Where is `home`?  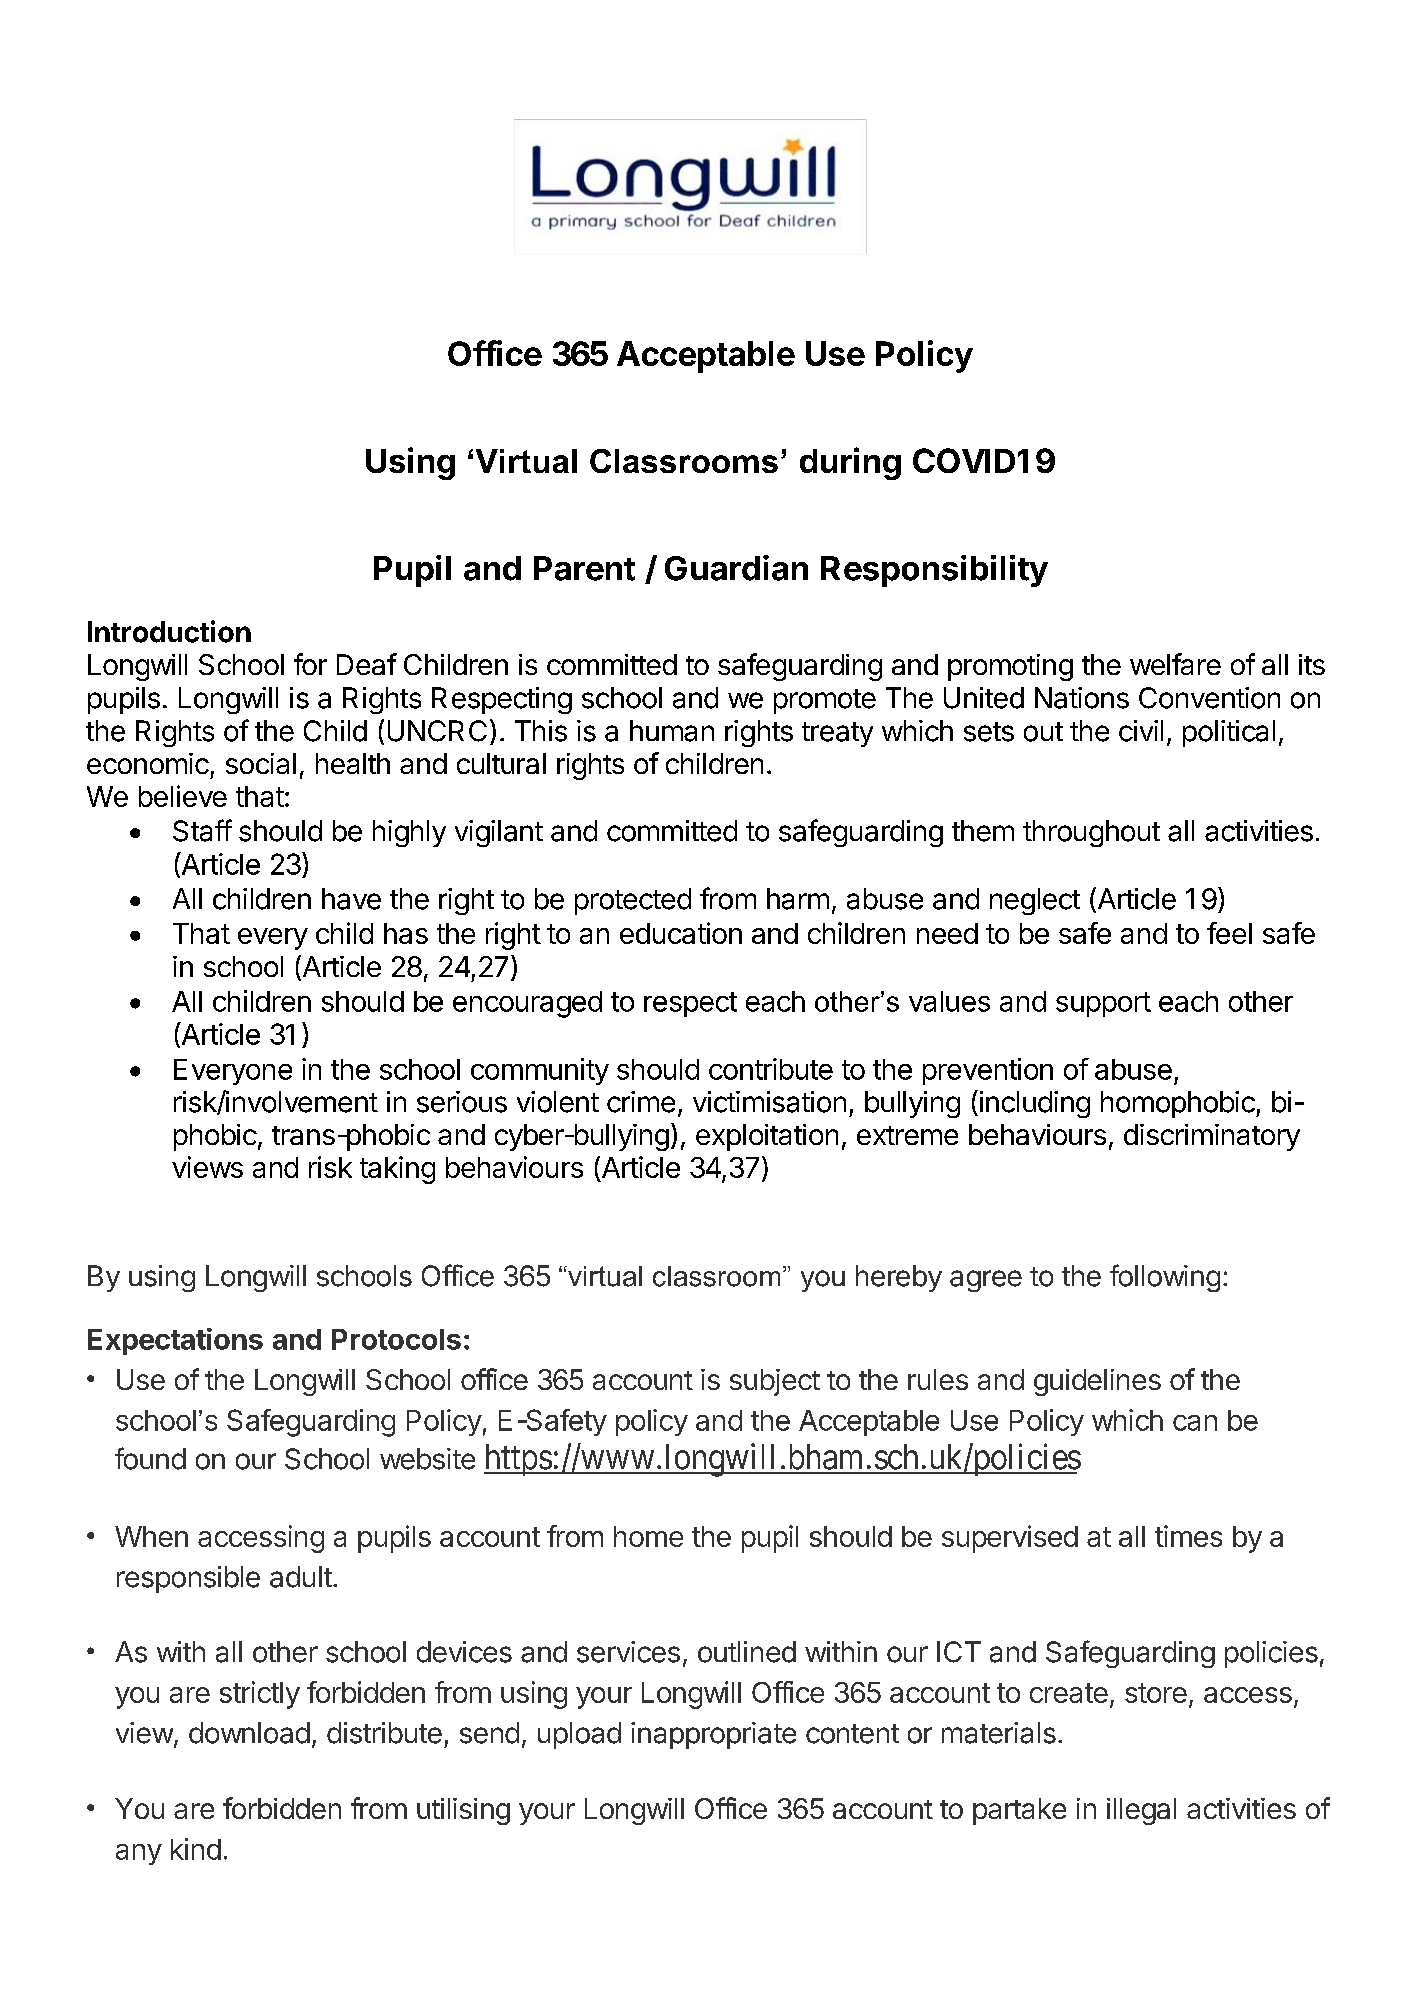 home is located at coordinates (648, 1536).
